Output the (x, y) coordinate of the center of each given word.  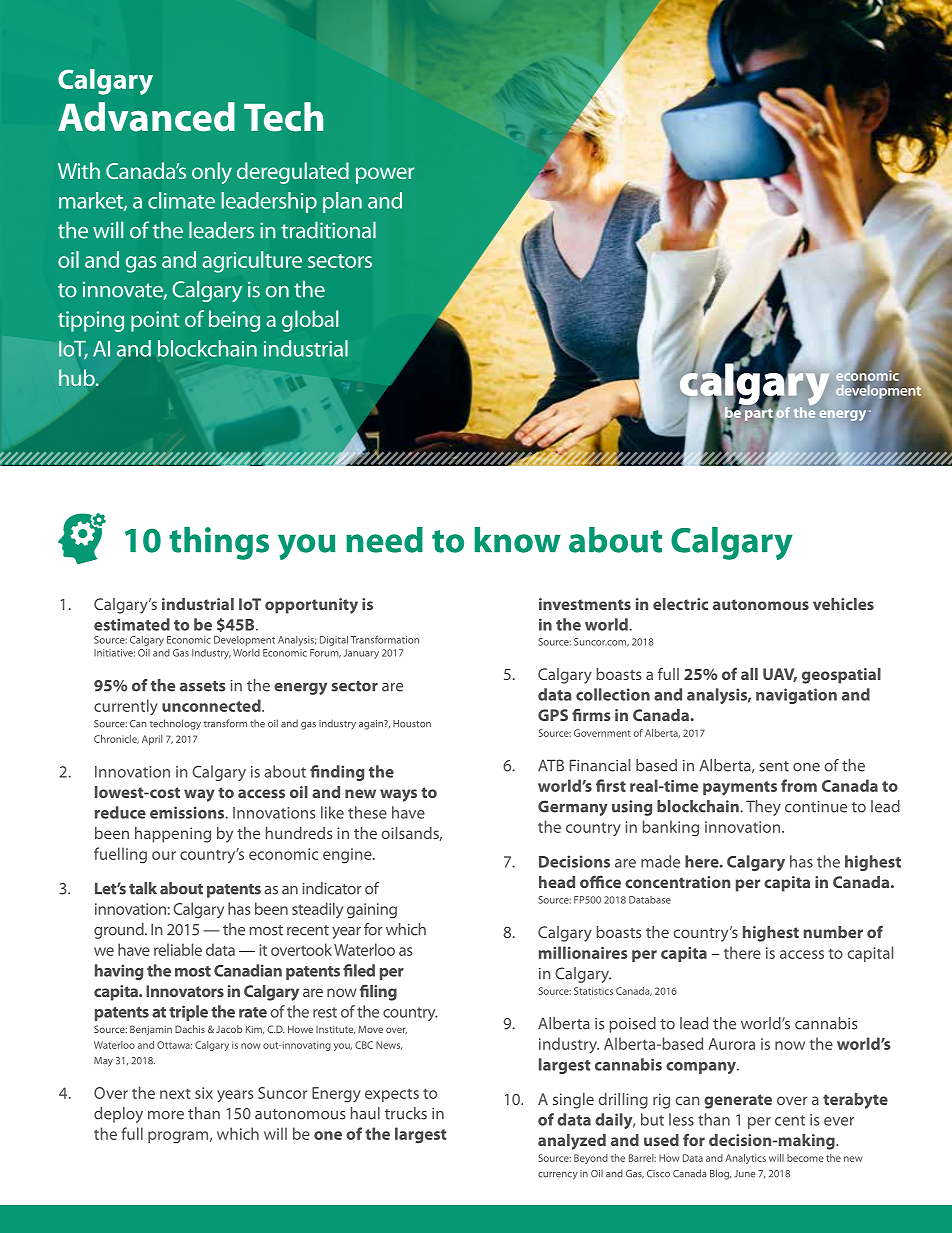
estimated (132, 624)
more (166, 1115)
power (385, 175)
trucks (406, 1113)
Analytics (746, 1159)
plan (342, 202)
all (749, 674)
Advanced (146, 117)
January (361, 654)
